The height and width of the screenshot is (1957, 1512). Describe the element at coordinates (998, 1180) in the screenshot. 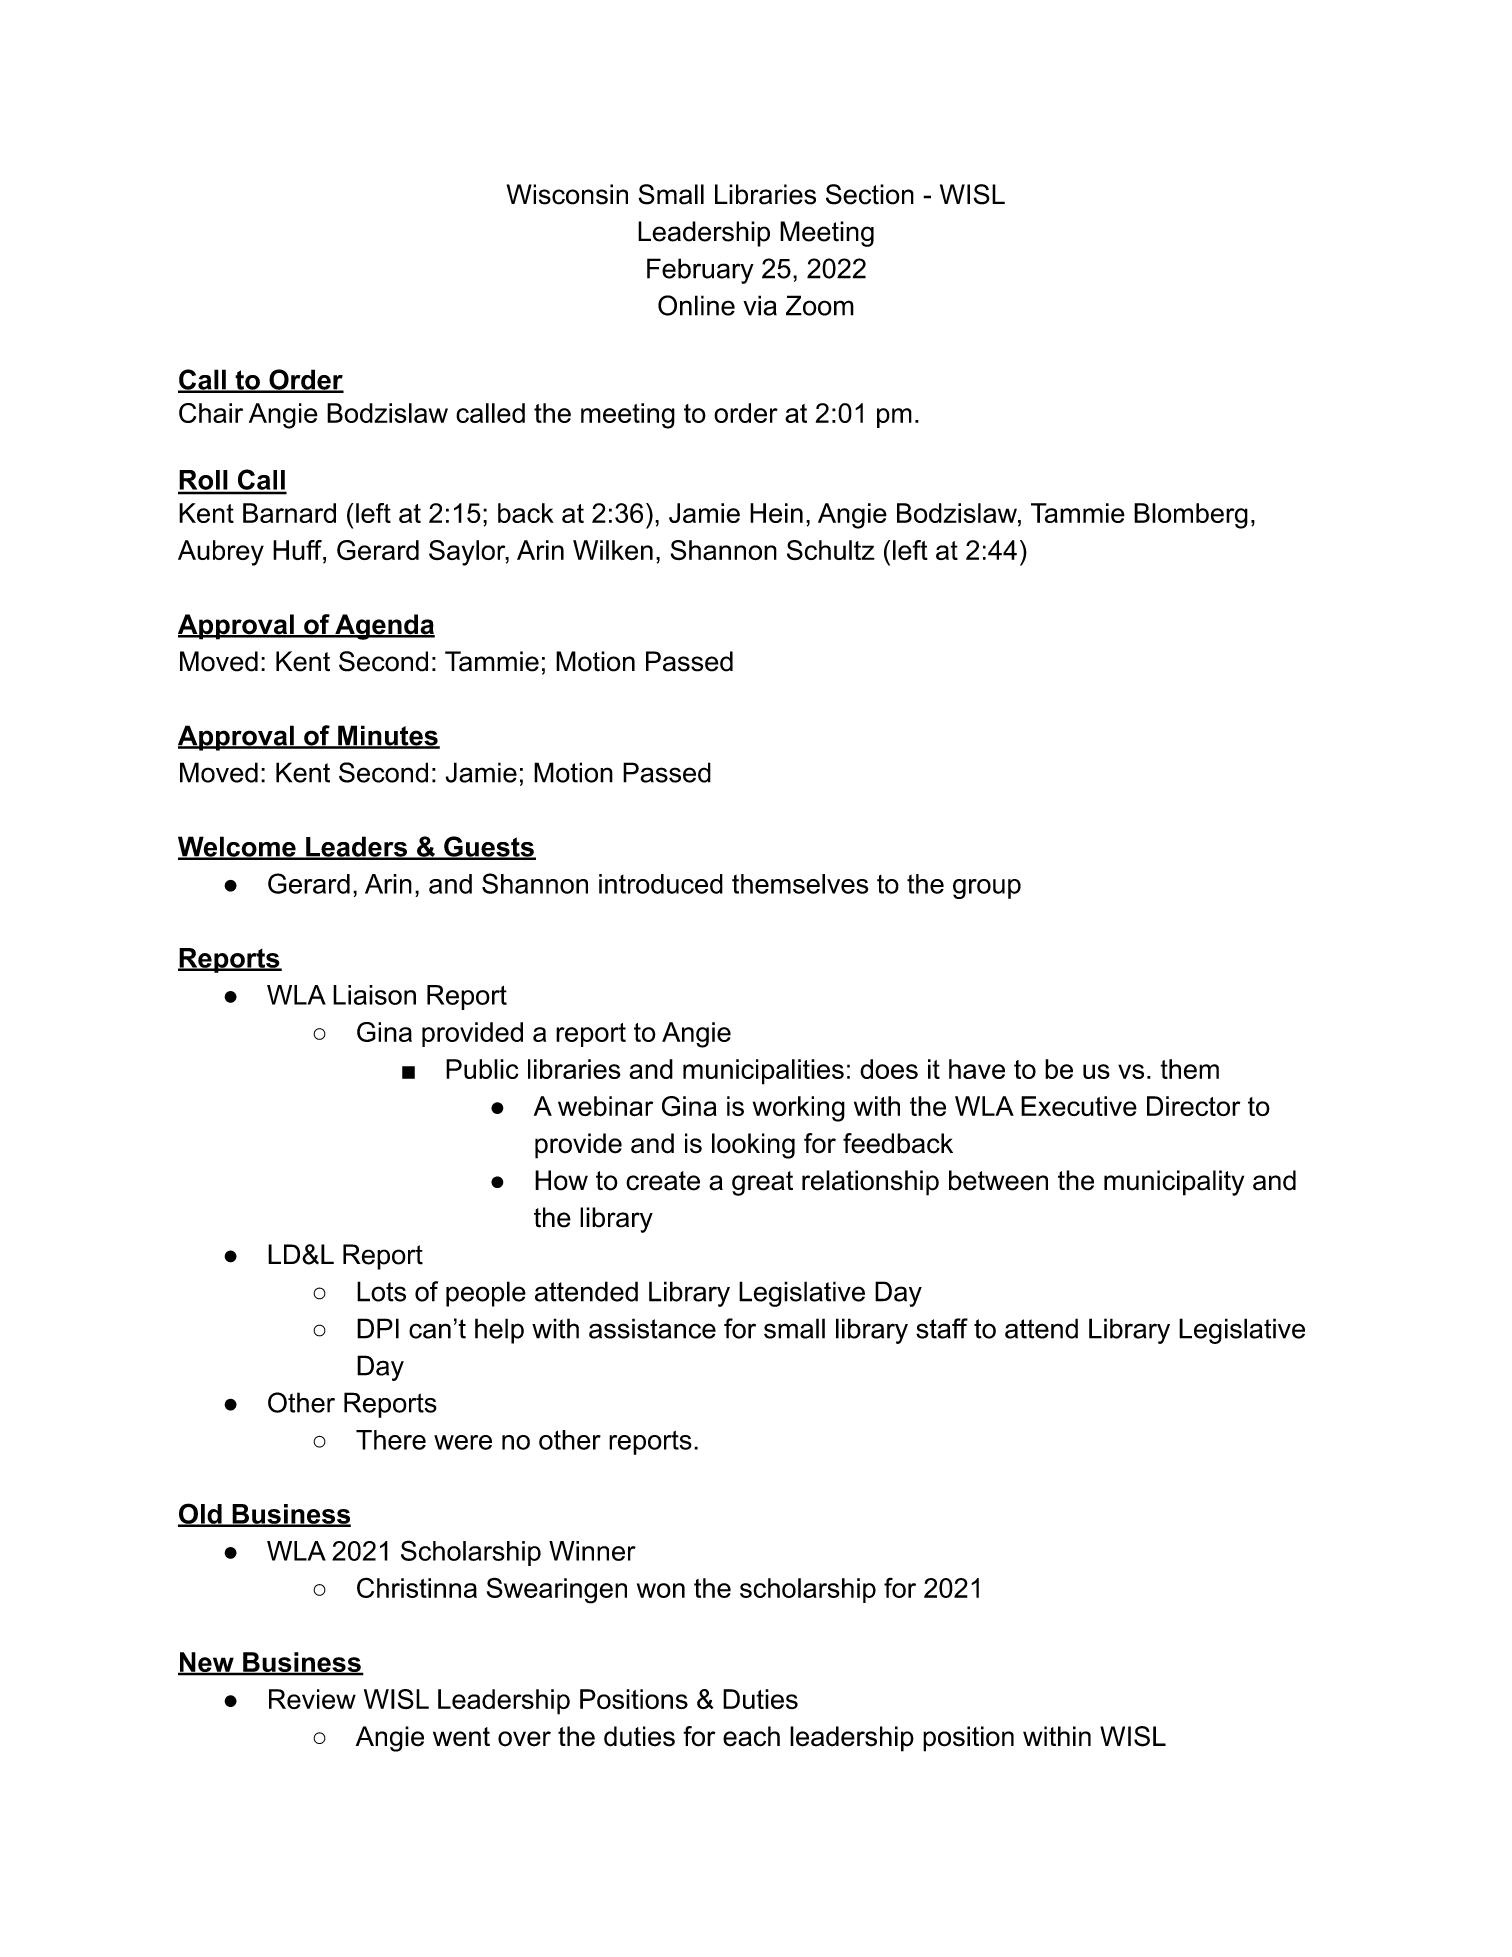

I see `between` at that location.
